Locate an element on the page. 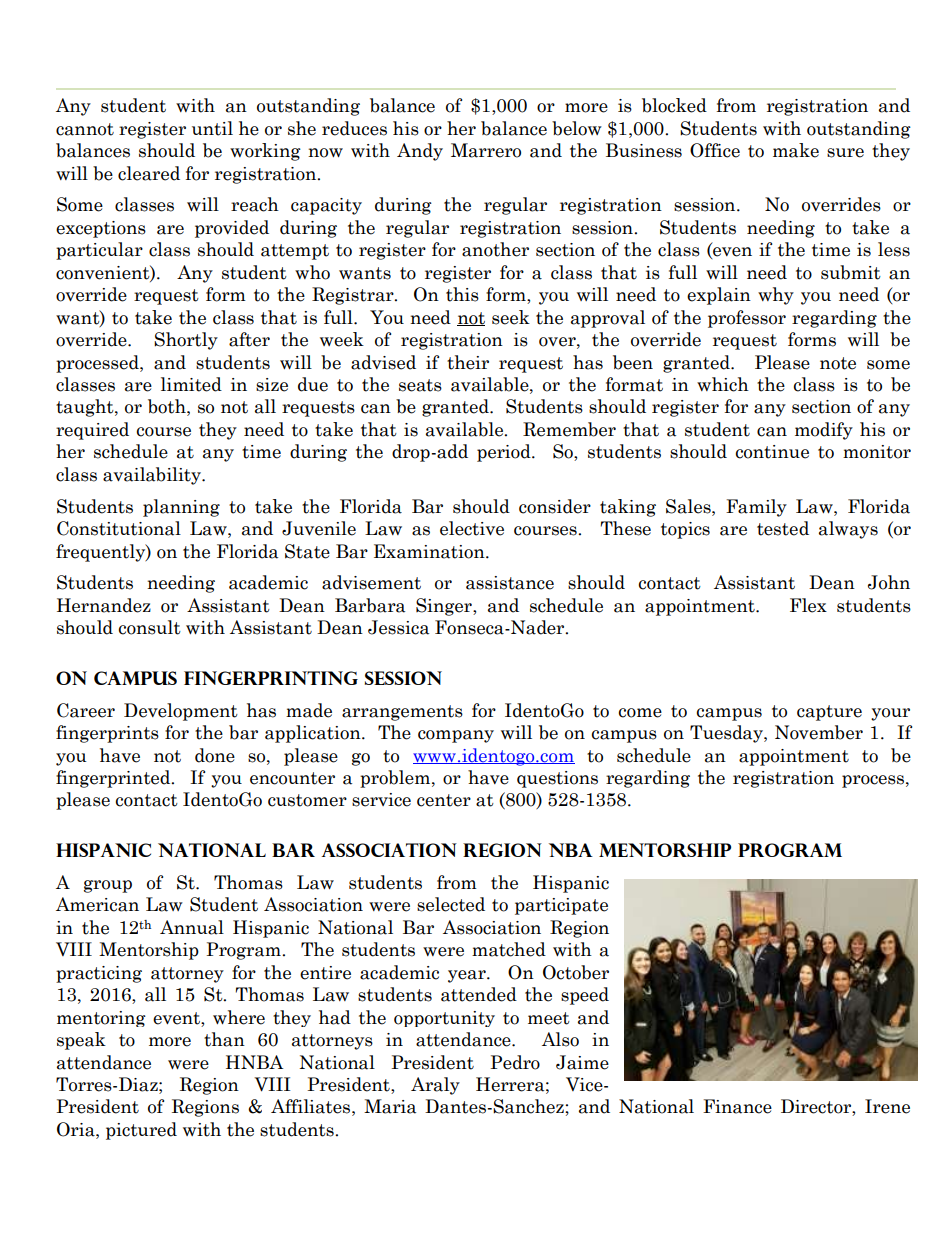  Marrero is located at coordinates (486, 150).
